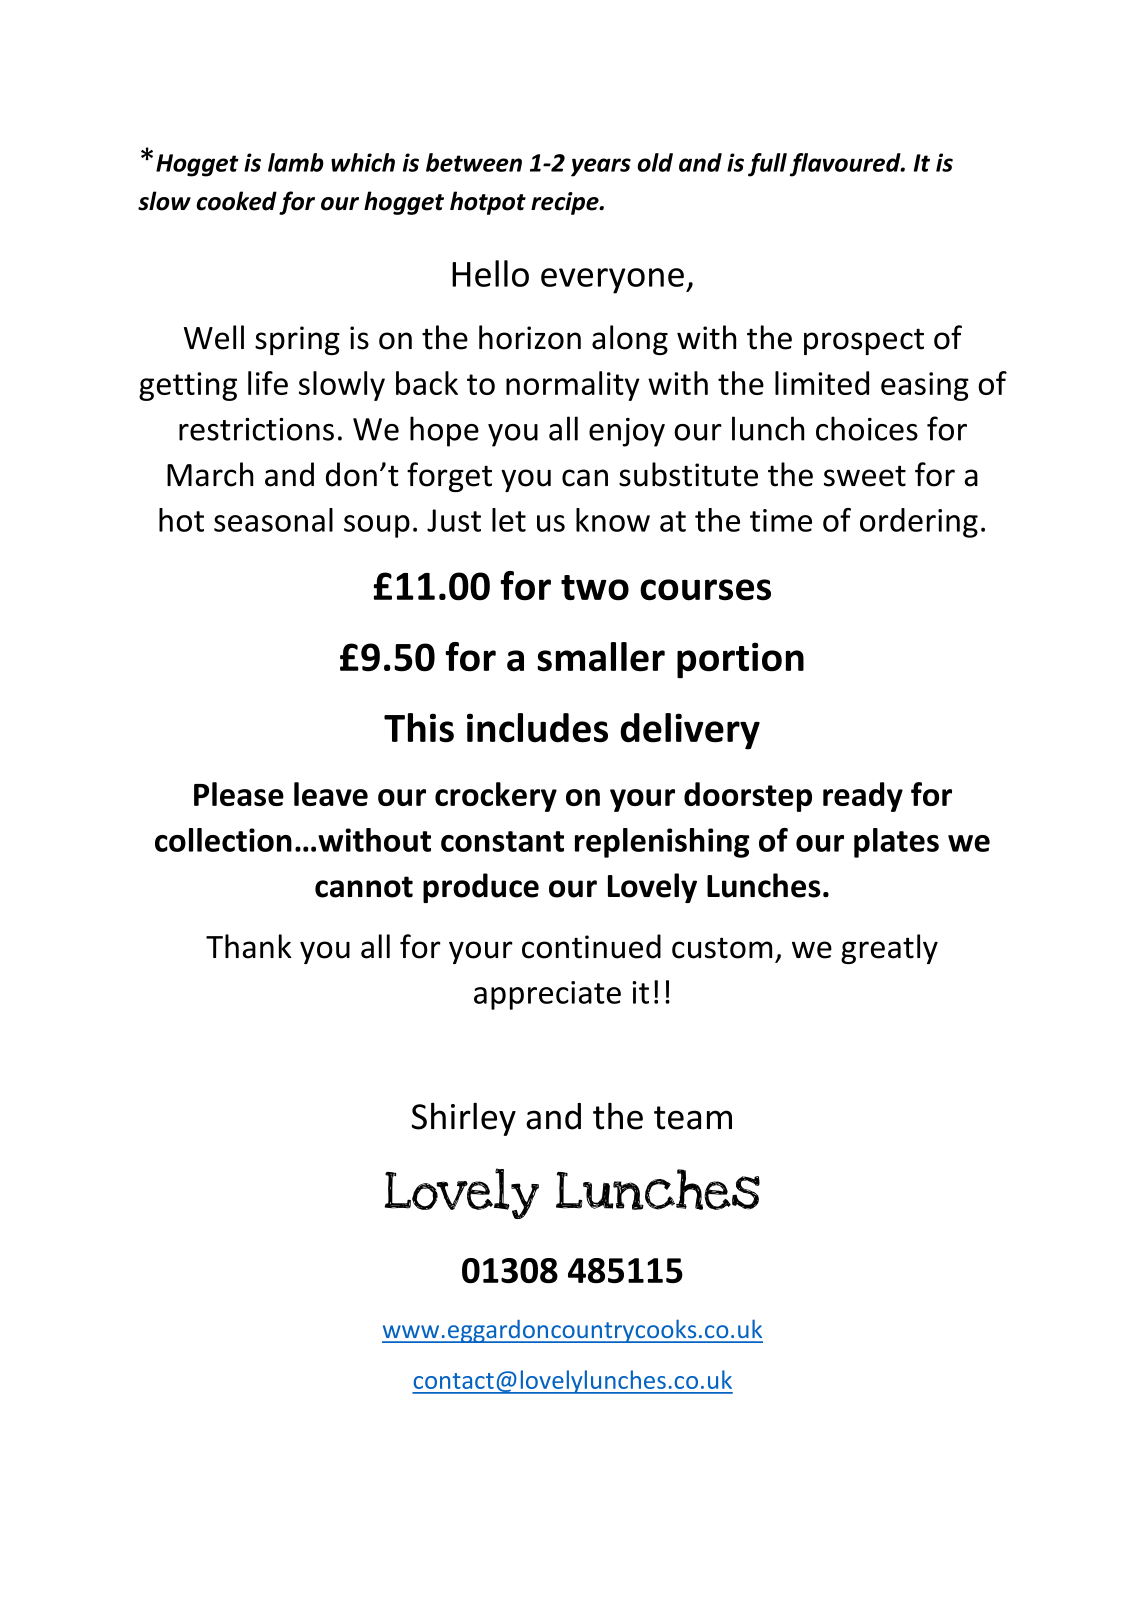 The width and height of the page is (1145, 1619). Describe the element at coordinates (509, 520) in the page. I see `let` at that location.
